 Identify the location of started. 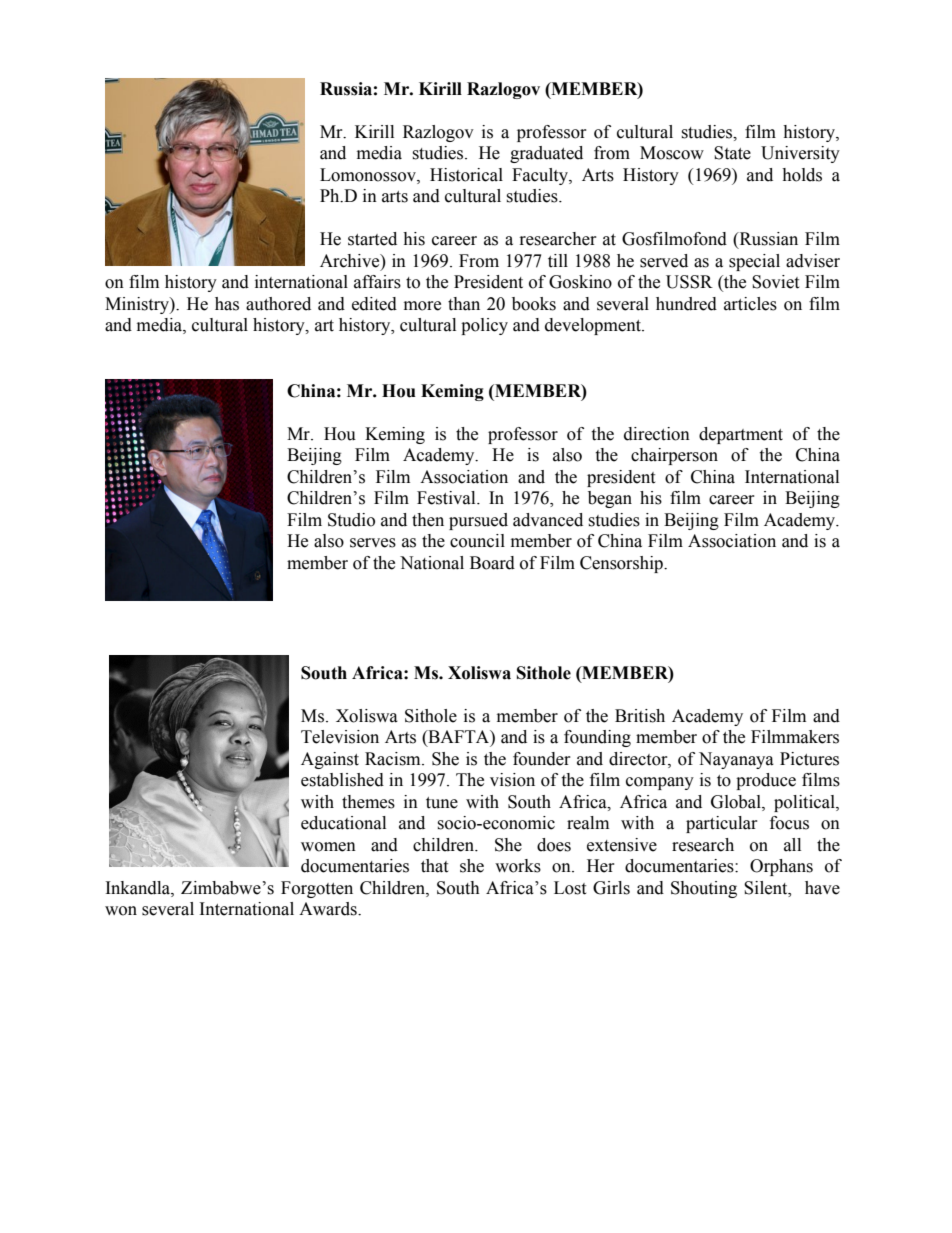
(372, 239).
